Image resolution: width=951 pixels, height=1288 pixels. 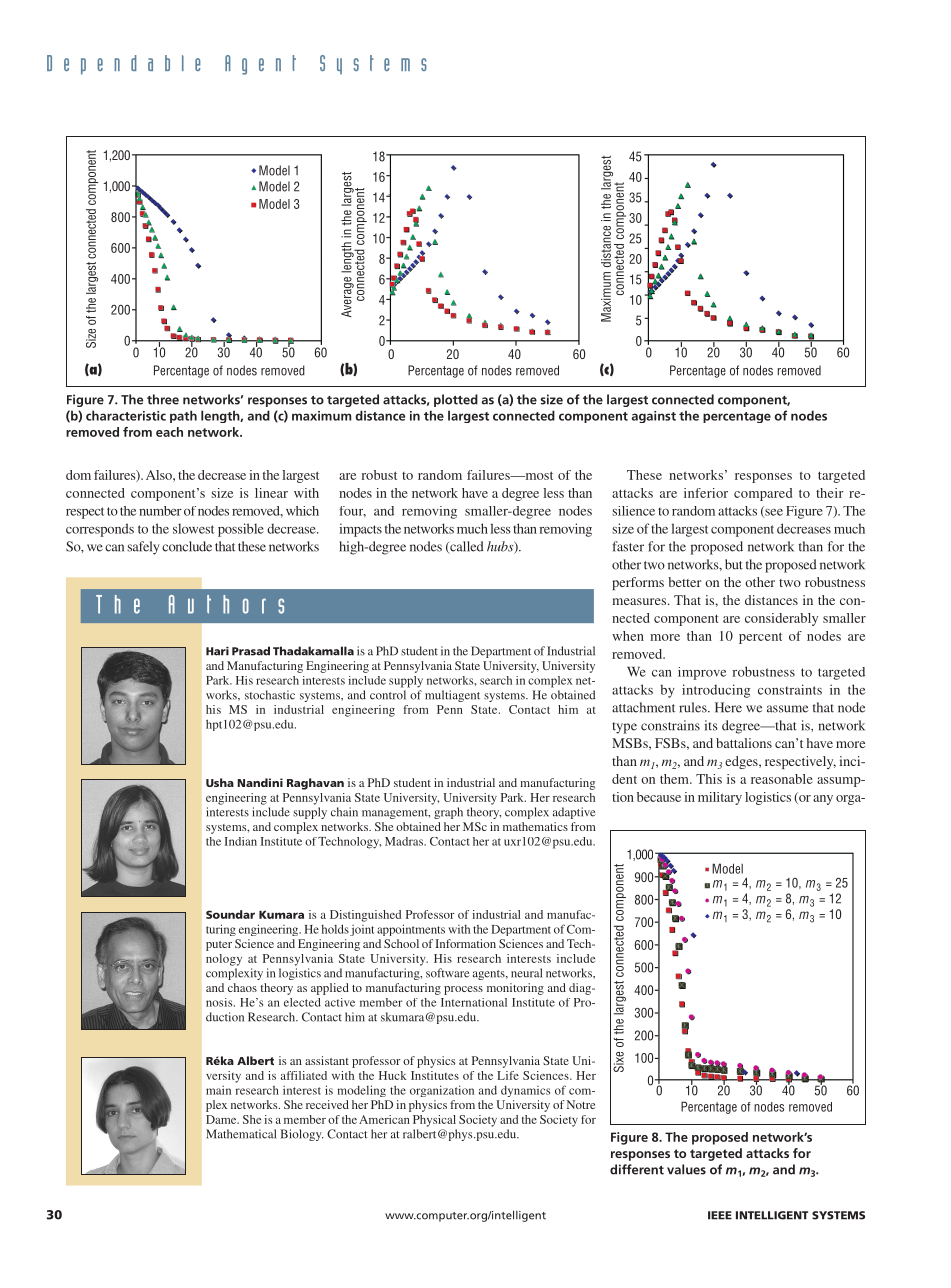 What do you see at coordinates (448, 813) in the screenshot?
I see `graph` at bounding box center [448, 813].
